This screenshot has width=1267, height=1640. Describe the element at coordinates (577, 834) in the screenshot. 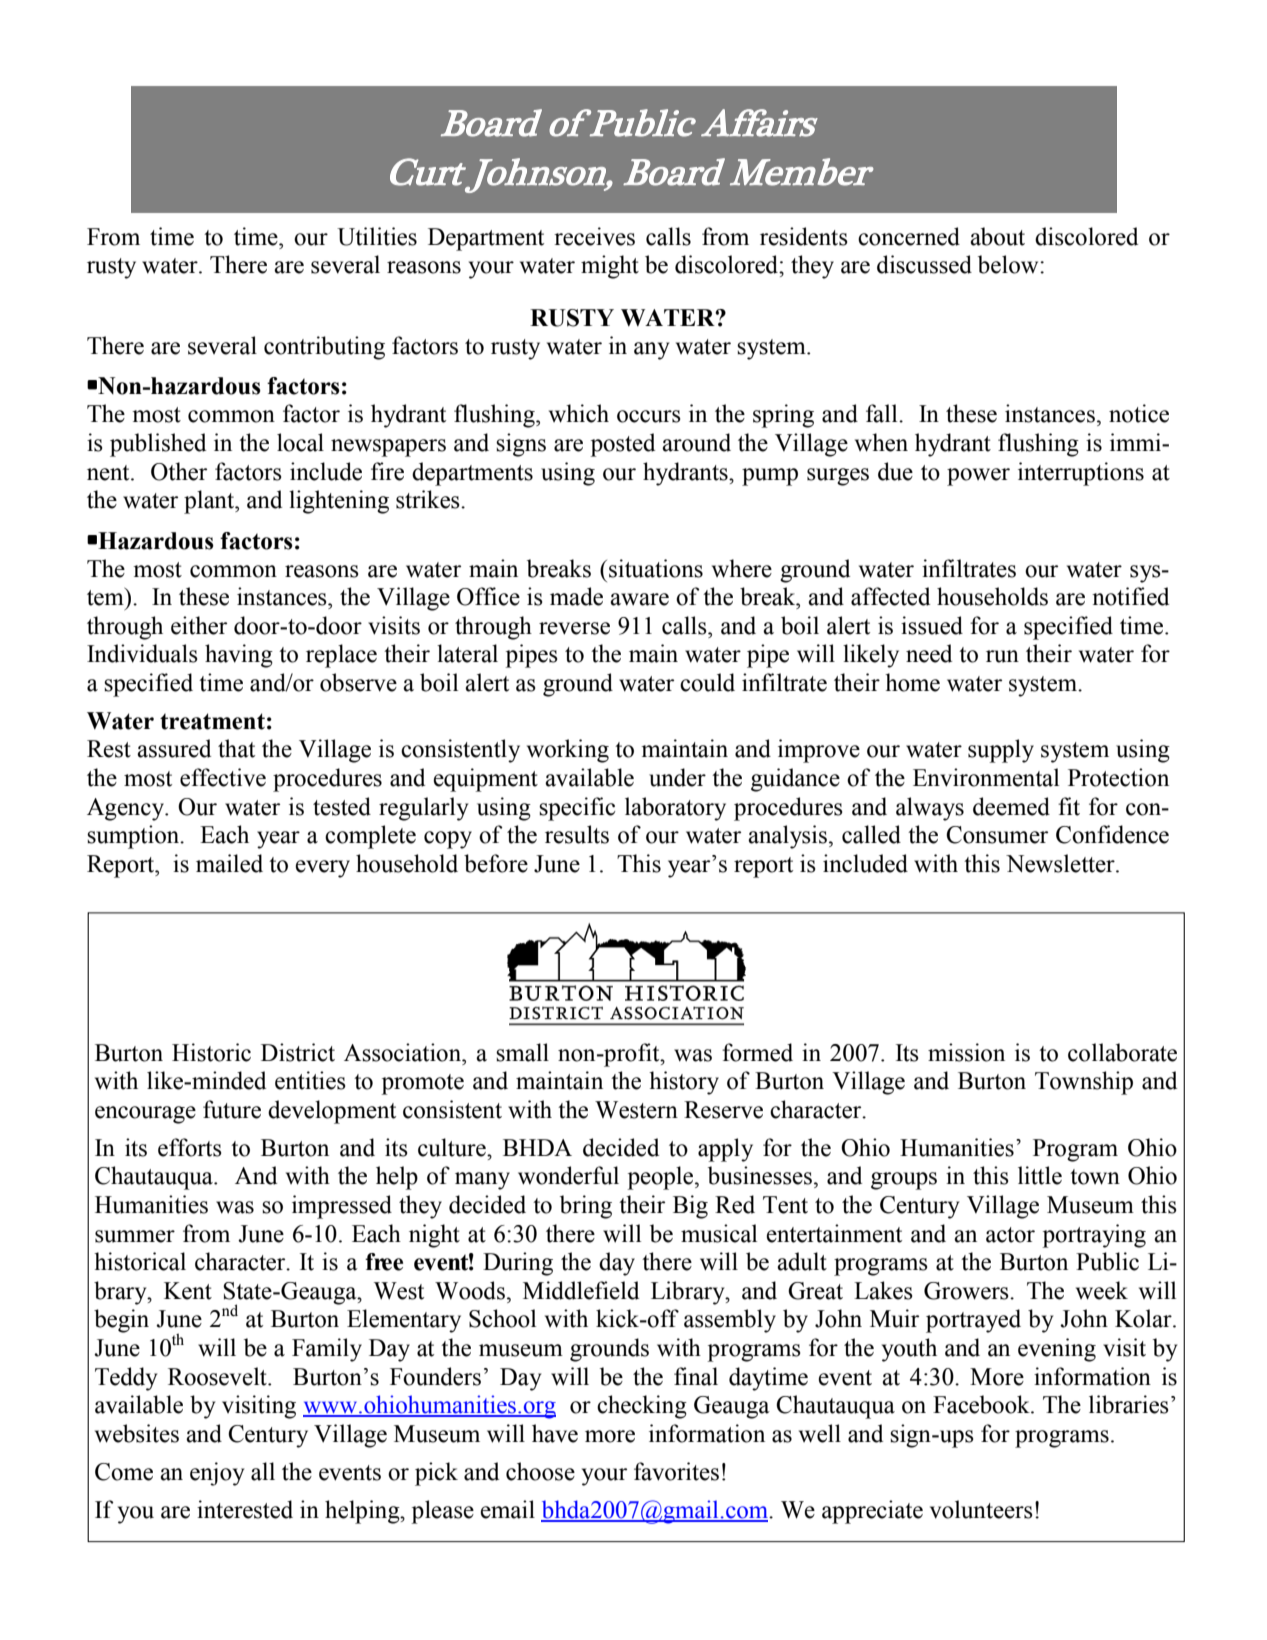

I see `results` at that location.
